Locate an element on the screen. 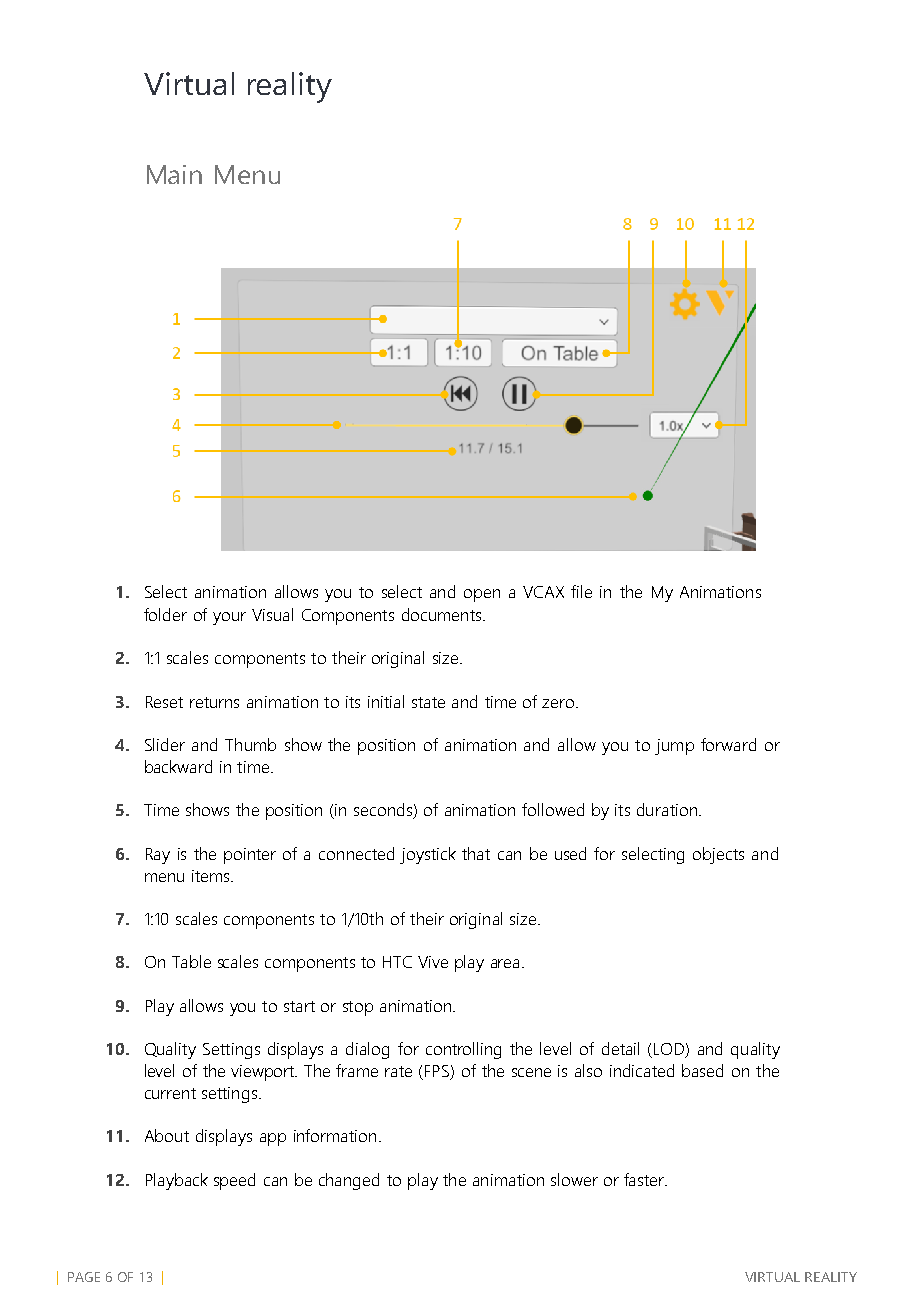 The image size is (924, 1307). changed is located at coordinates (349, 1181).
